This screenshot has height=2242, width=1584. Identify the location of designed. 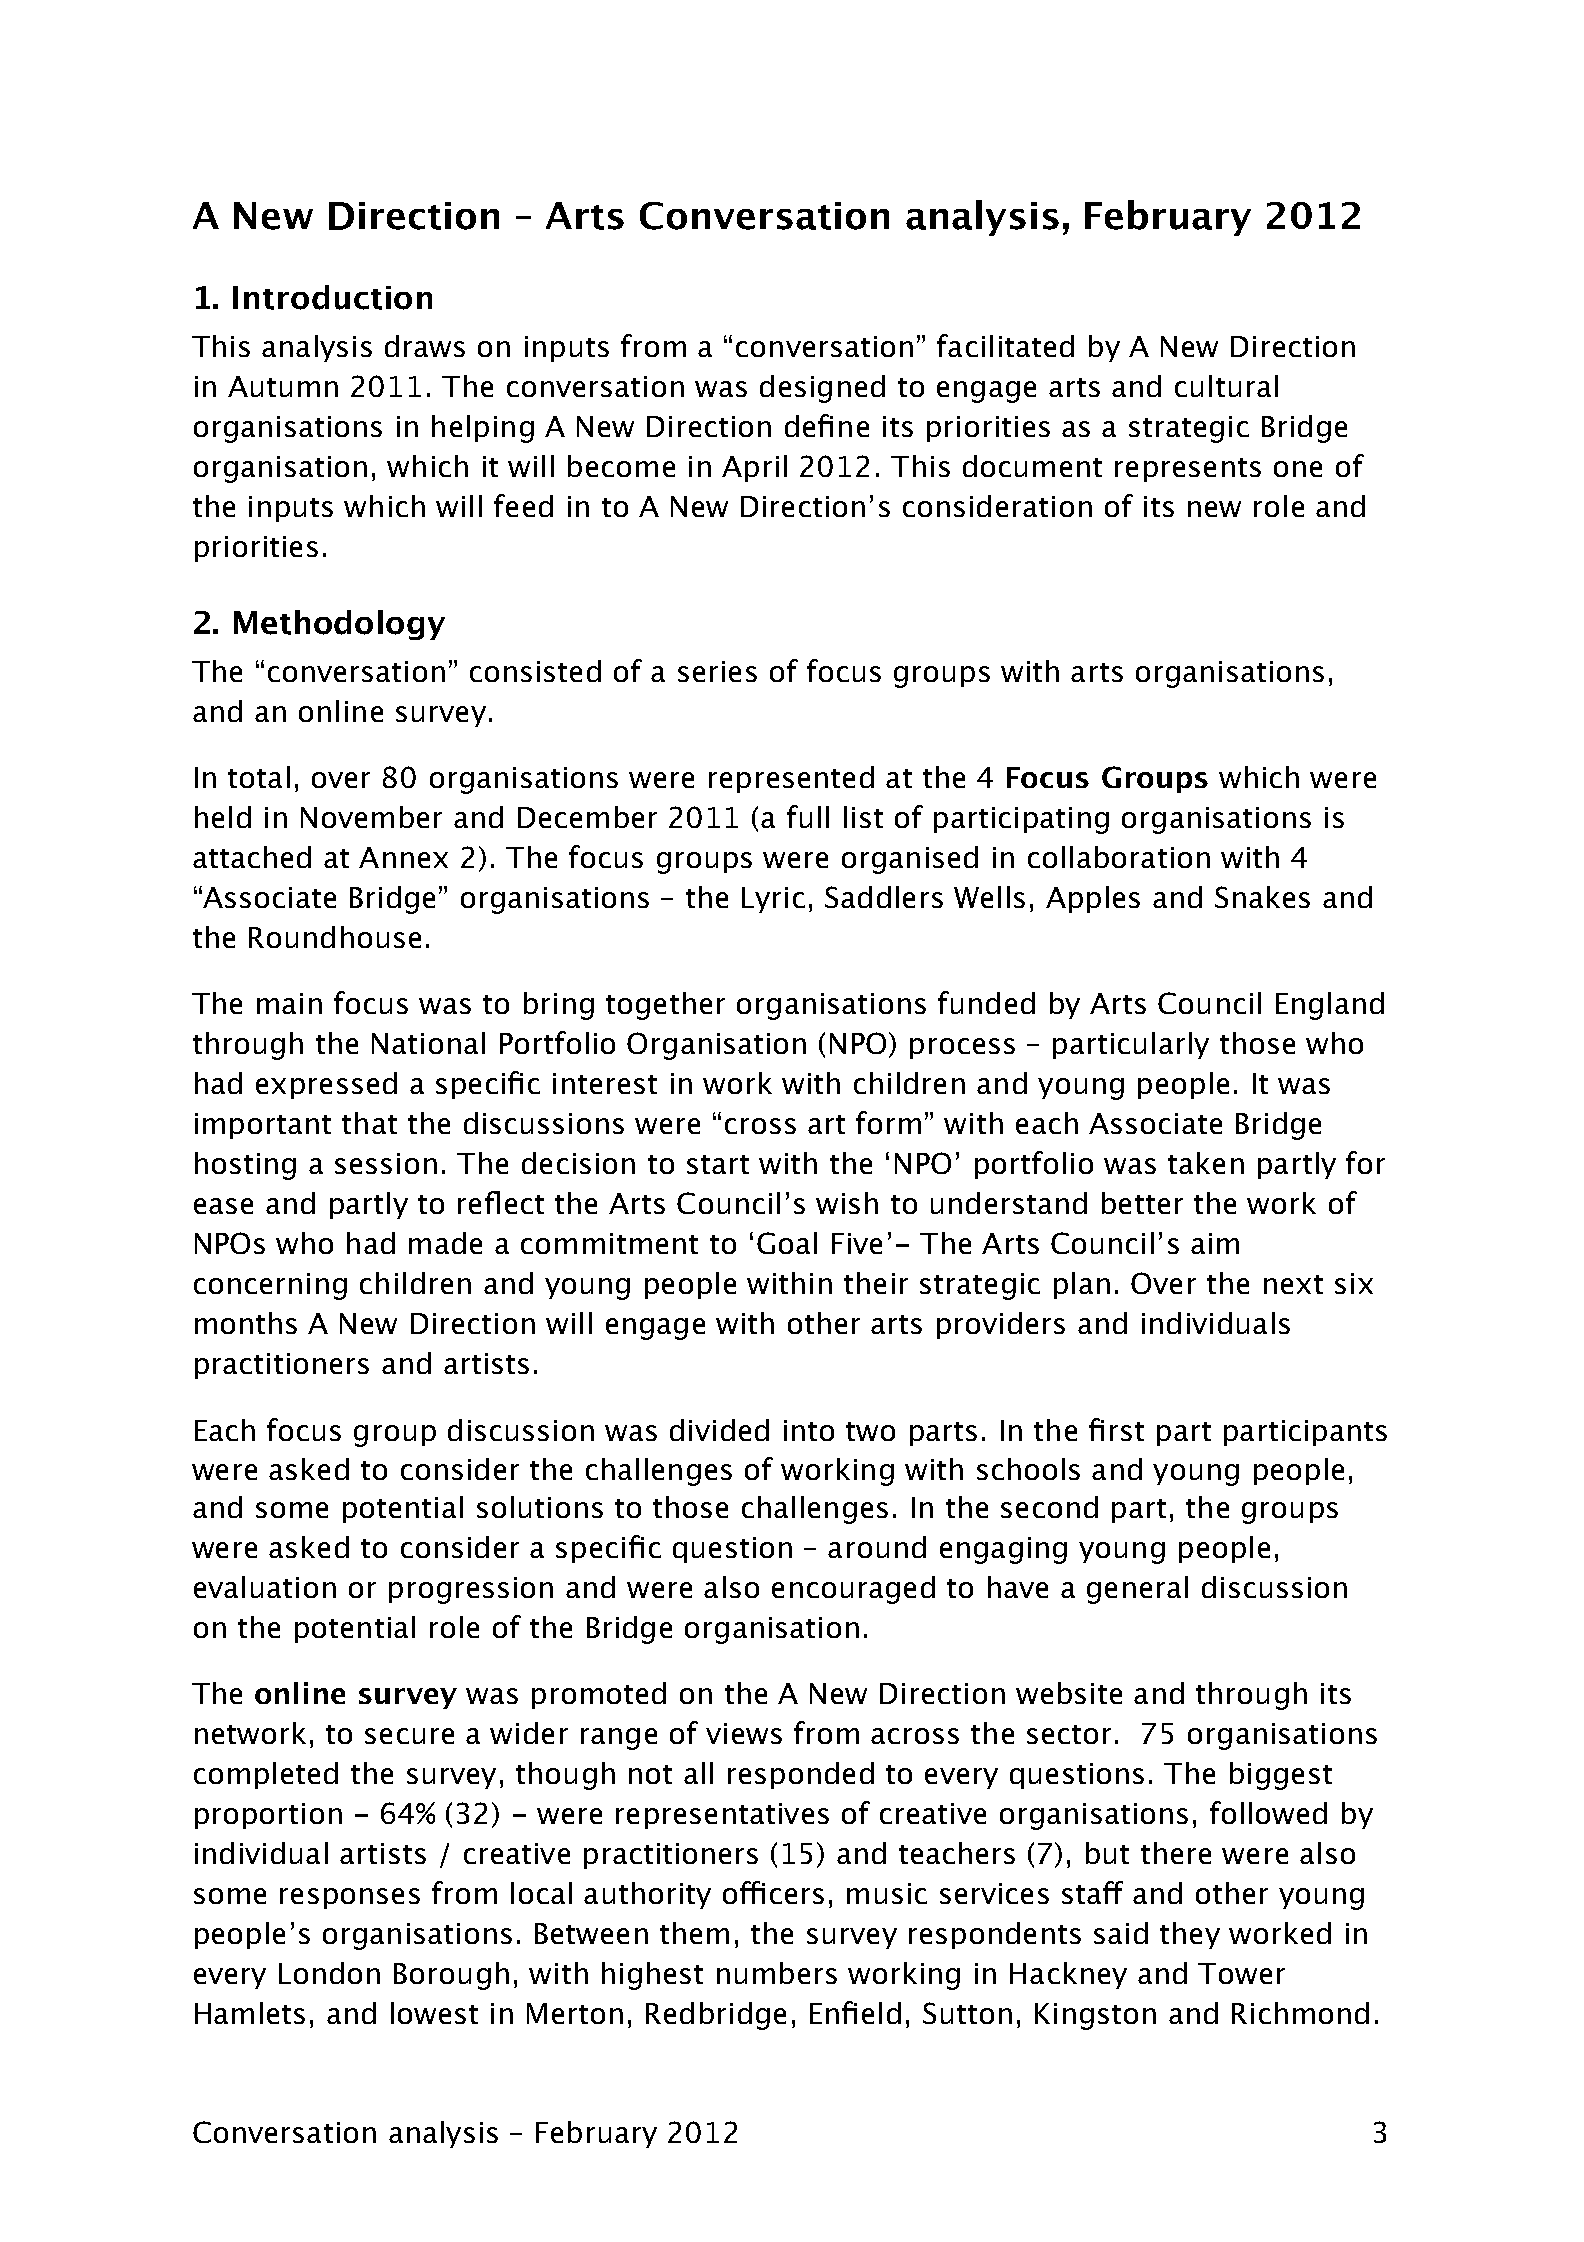
(822, 389).
